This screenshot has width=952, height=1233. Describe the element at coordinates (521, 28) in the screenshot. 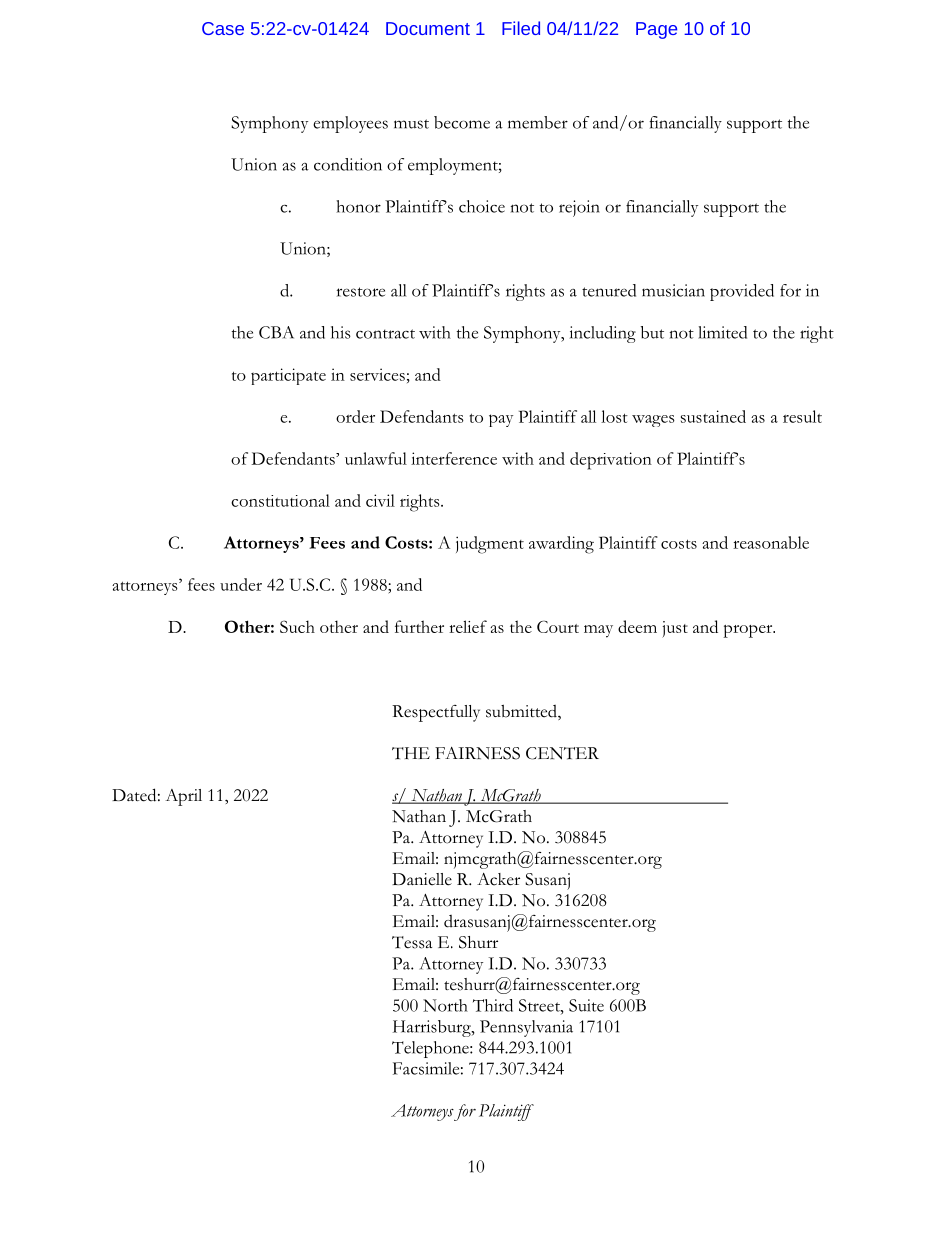

I see `Filed` at that location.
